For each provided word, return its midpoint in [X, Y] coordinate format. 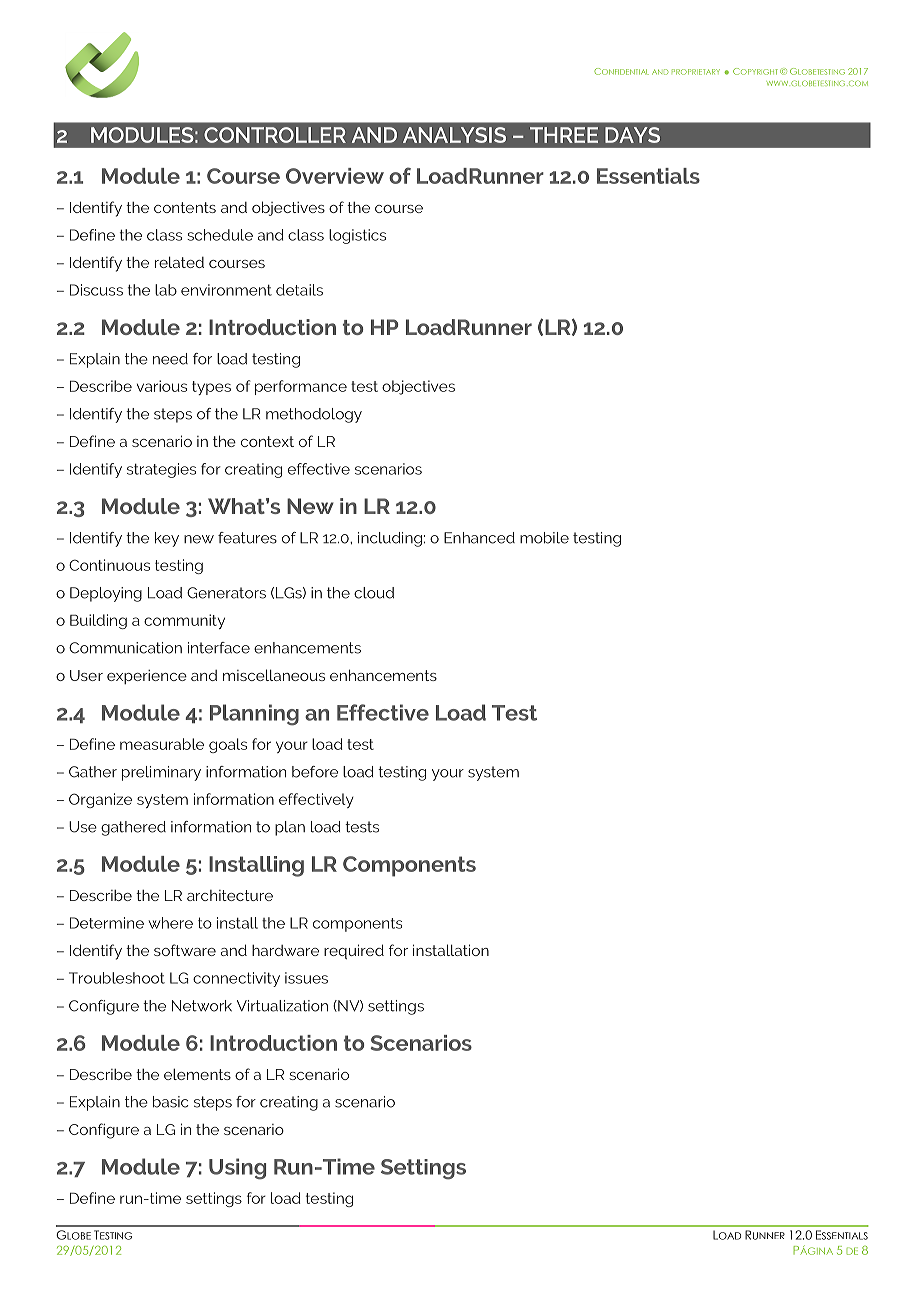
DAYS [632, 135]
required [354, 951]
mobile [544, 538]
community [184, 621]
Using [237, 1169]
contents [185, 207]
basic [170, 1102]
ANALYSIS [454, 135]
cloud [374, 593]
